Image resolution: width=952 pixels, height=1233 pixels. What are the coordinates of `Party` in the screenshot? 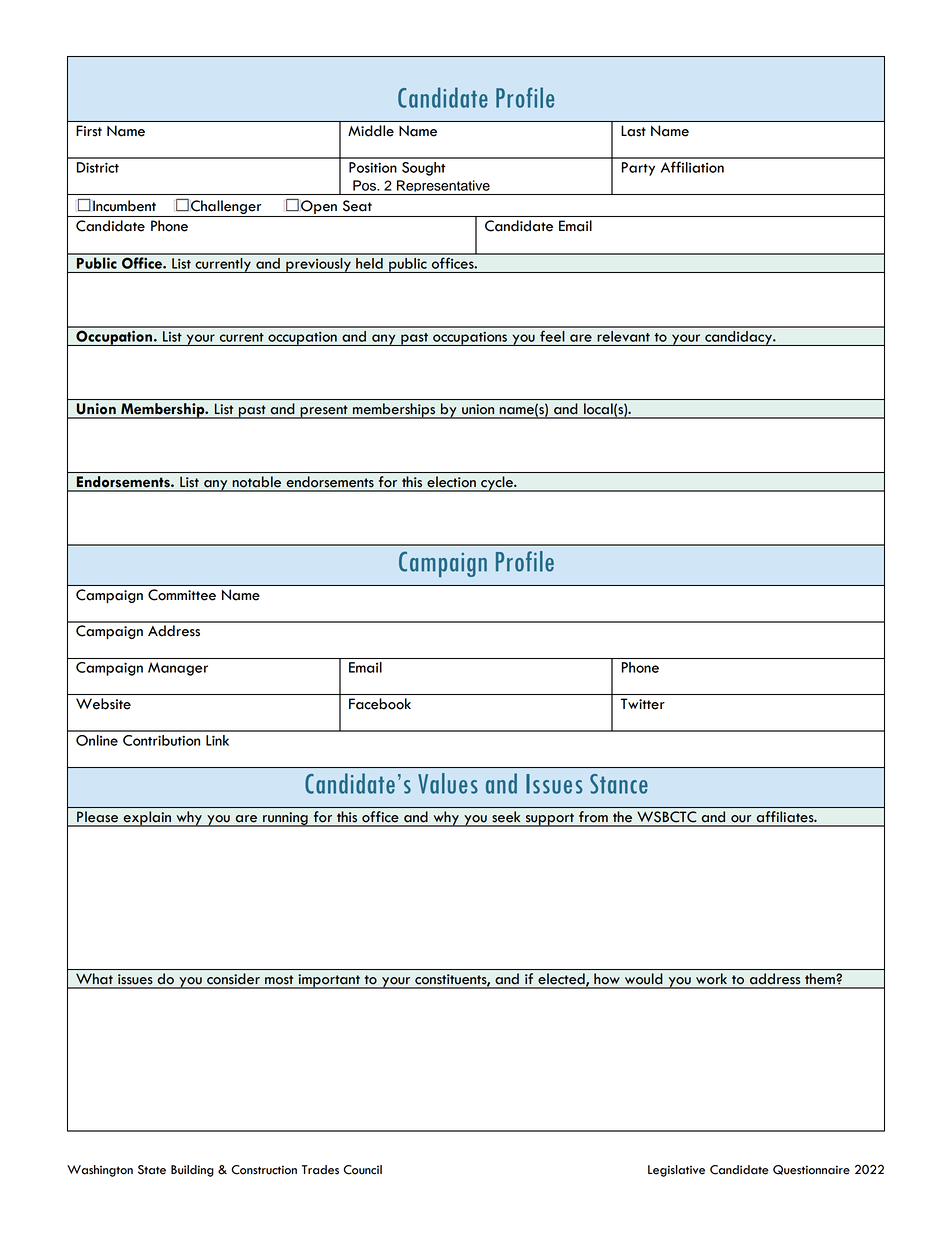 It's located at (638, 169).
